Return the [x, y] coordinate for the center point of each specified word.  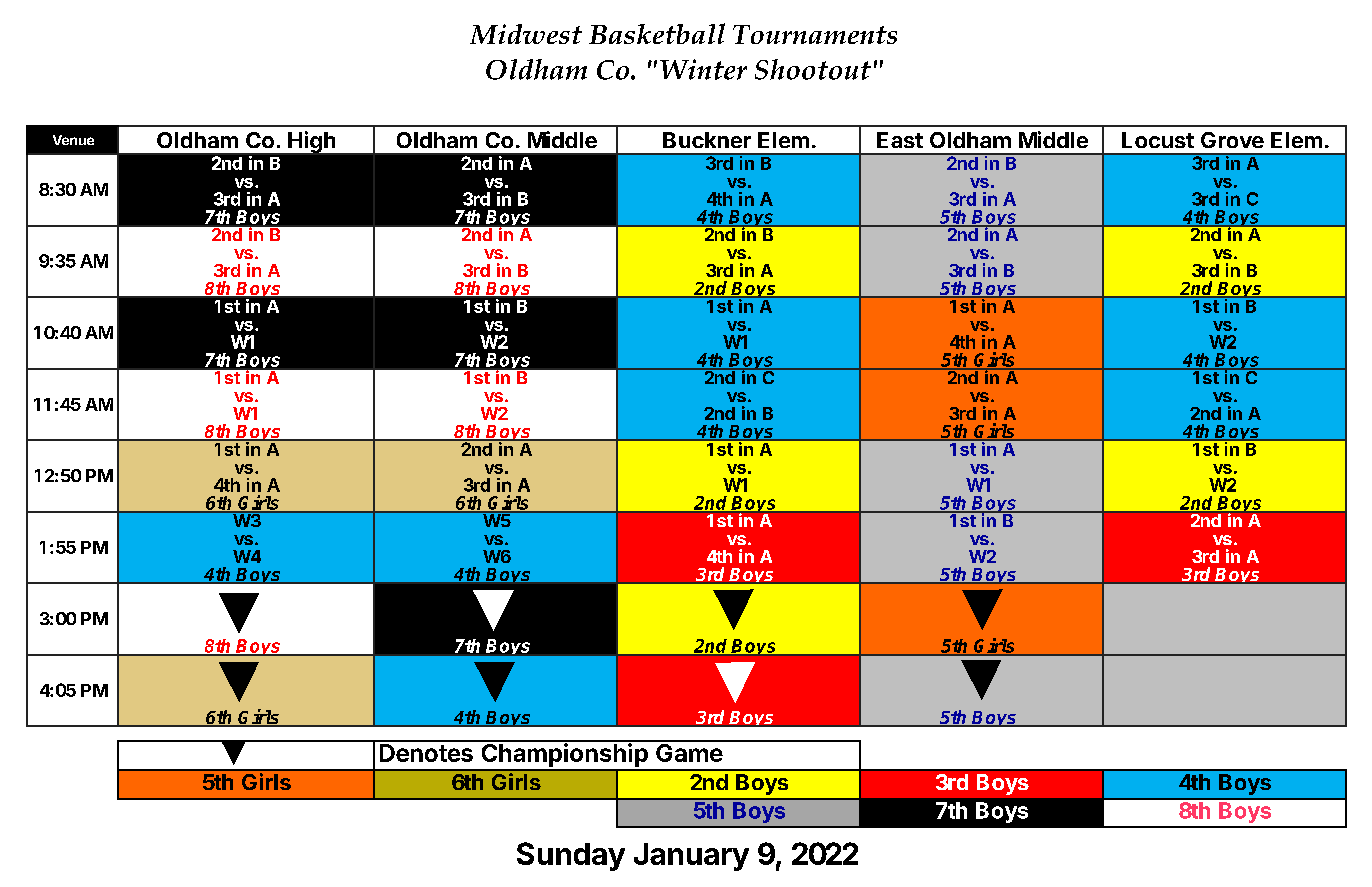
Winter [703, 69]
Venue [73, 140]
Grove [1232, 140]
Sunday [571, 856]
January [691, 857]
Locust [1158, 140]
